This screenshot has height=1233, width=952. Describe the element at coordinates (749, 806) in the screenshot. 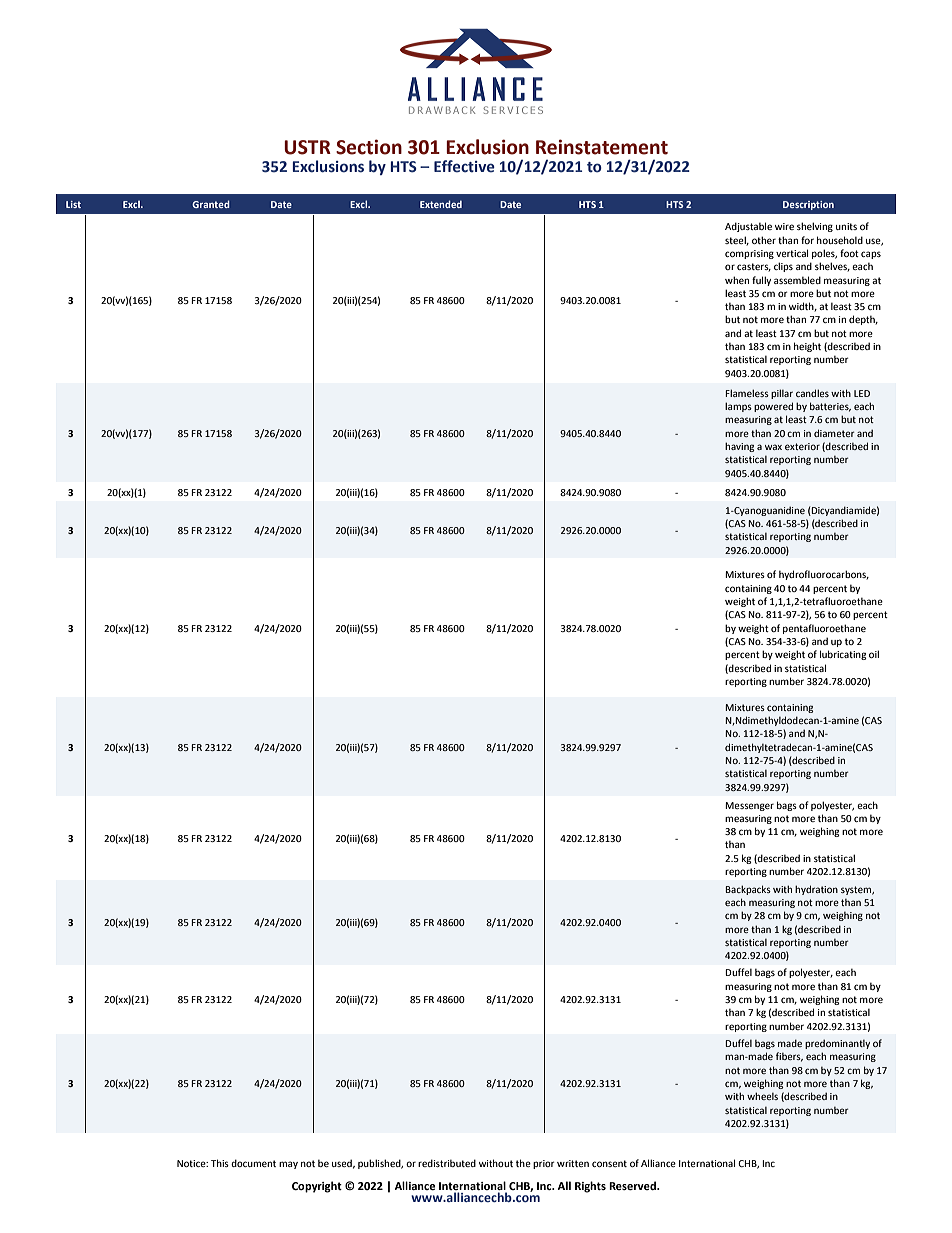

I see `Messenger` at that location.
